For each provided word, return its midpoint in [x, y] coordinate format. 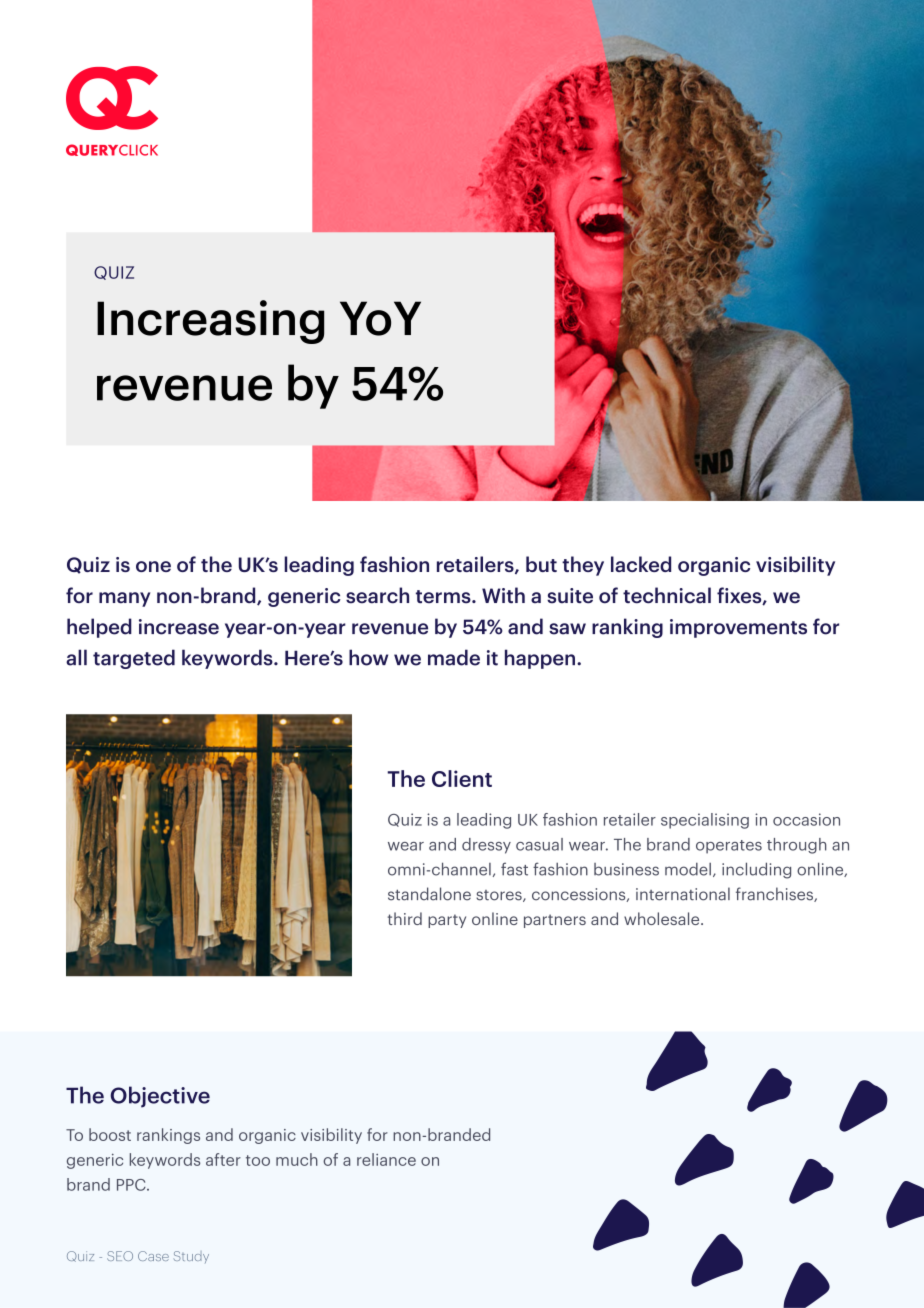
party [447, 921]
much [297, 1159]
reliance [386, 1159]
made [454, 657]
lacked [641, 564]
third [405, 918]
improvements [738, 628]
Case [153, 1256]
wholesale [663, 918]
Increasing [210, 322]
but [541, 564]
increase [179, 627]
